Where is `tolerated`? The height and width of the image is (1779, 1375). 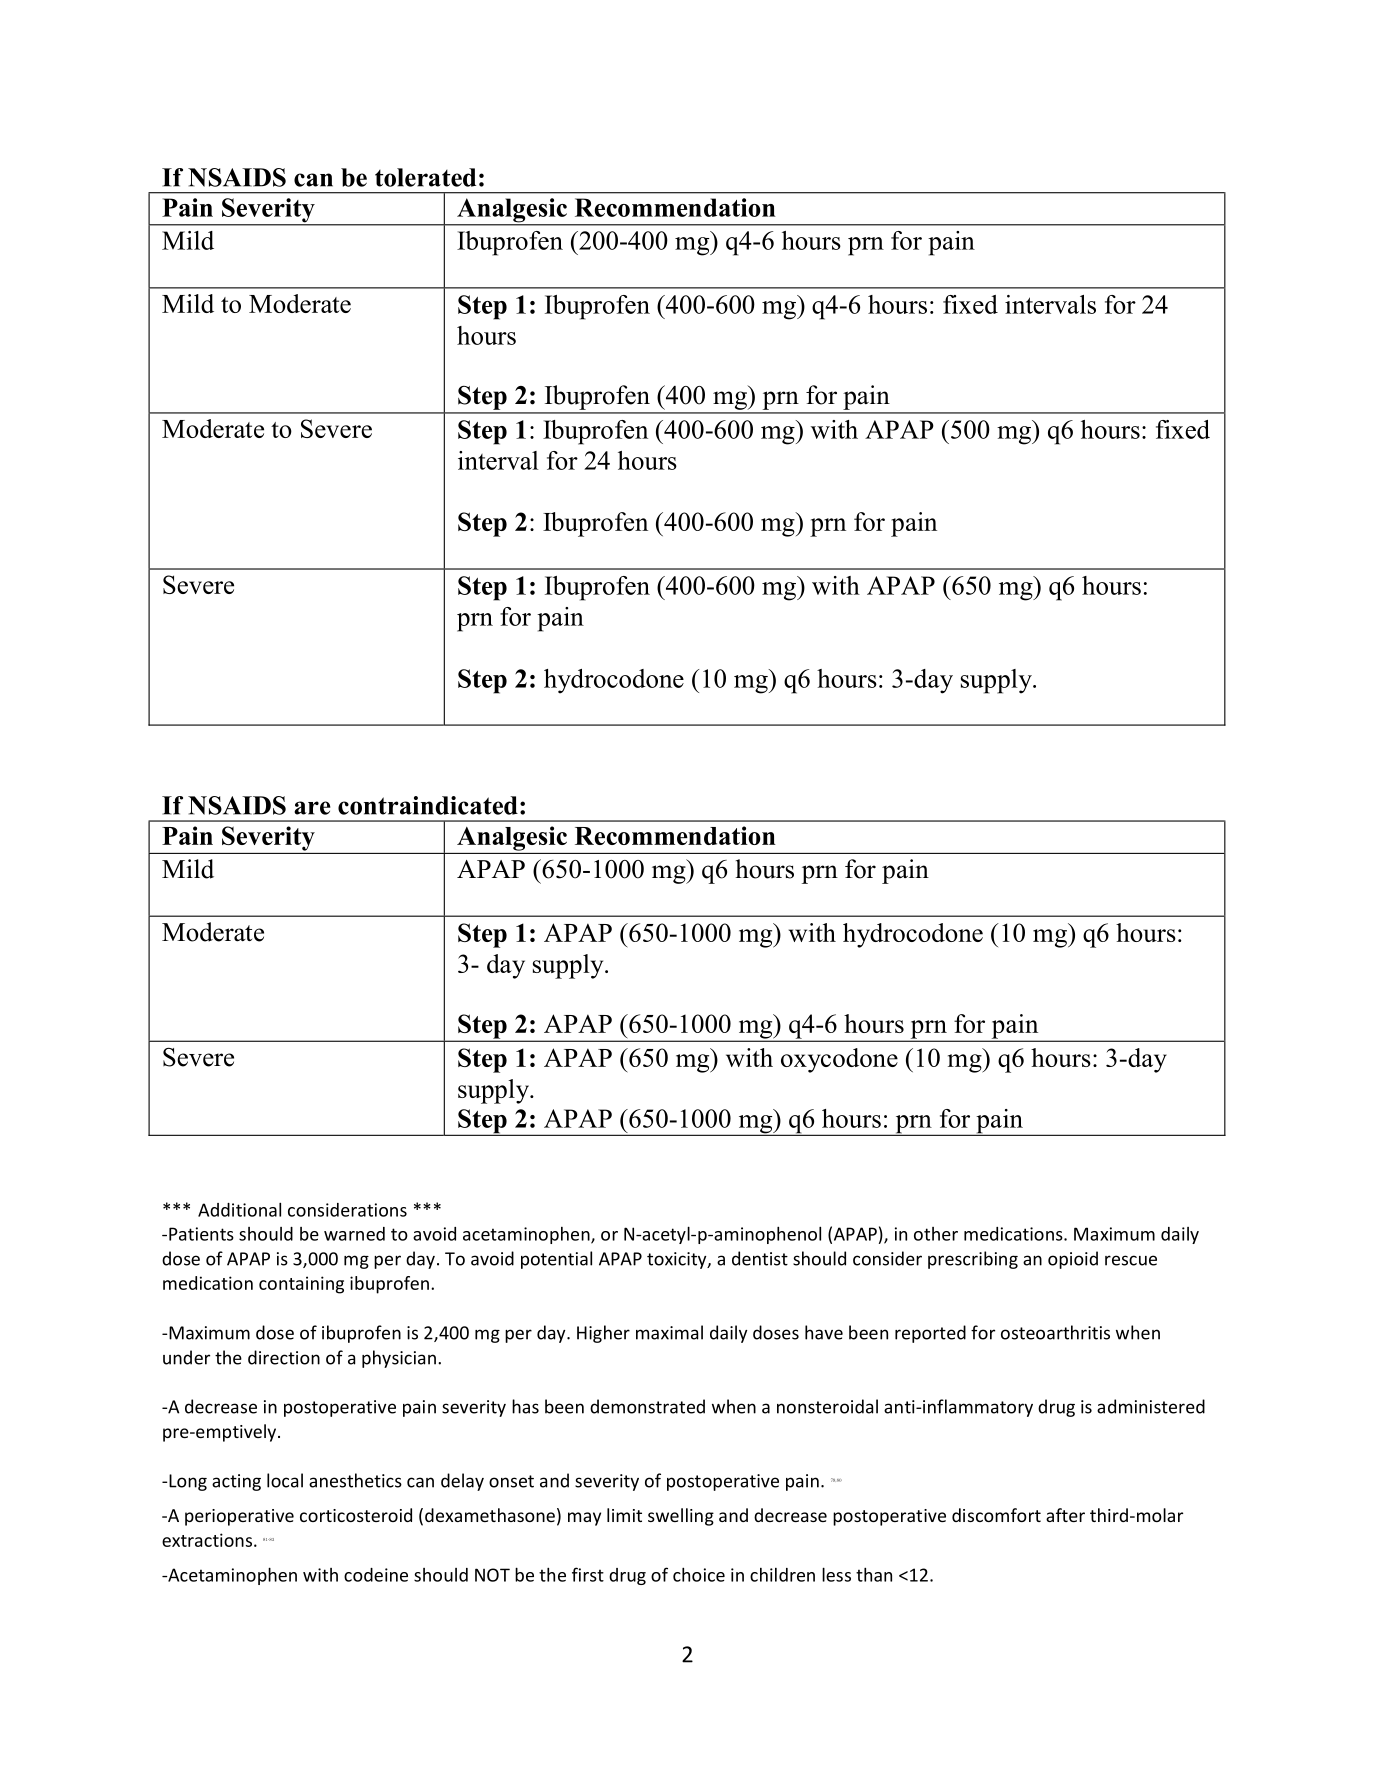 tolerated is located at coordinates (425, 177).
